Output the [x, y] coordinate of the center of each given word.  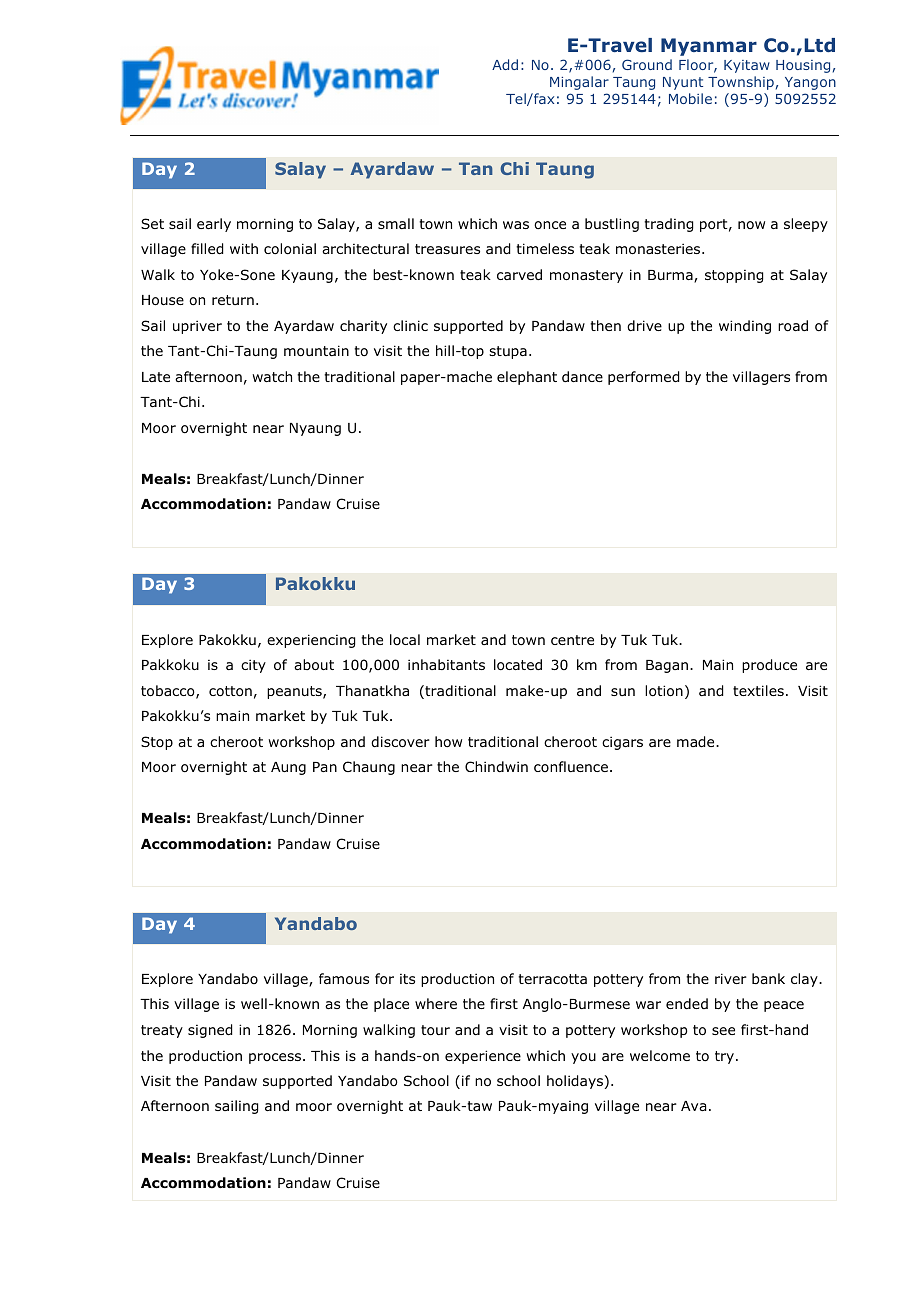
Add [505, 64]
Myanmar [709, 47]
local [405, 639]
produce [769, 666]
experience [483, 1057]
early [214, 225]
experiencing [311, 641]
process [275, 1058]
